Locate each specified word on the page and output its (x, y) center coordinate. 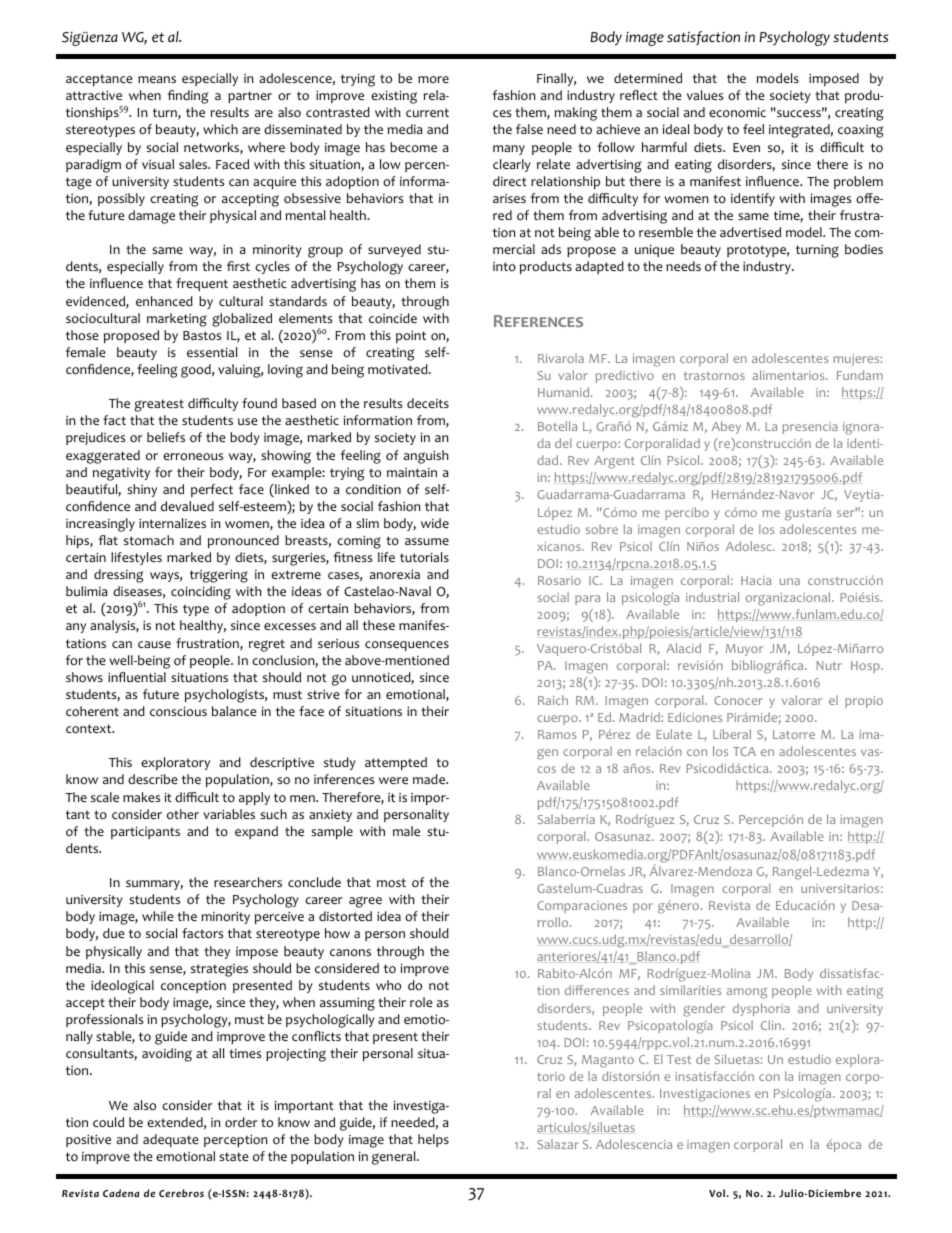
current (427, 112)
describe (153, 779)
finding (187, 97)
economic (737, 112)
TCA (744, 751)
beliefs (166, 437)
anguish (426, 457)
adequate (171, 1140)
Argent (614, 462)
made (430, 779)
